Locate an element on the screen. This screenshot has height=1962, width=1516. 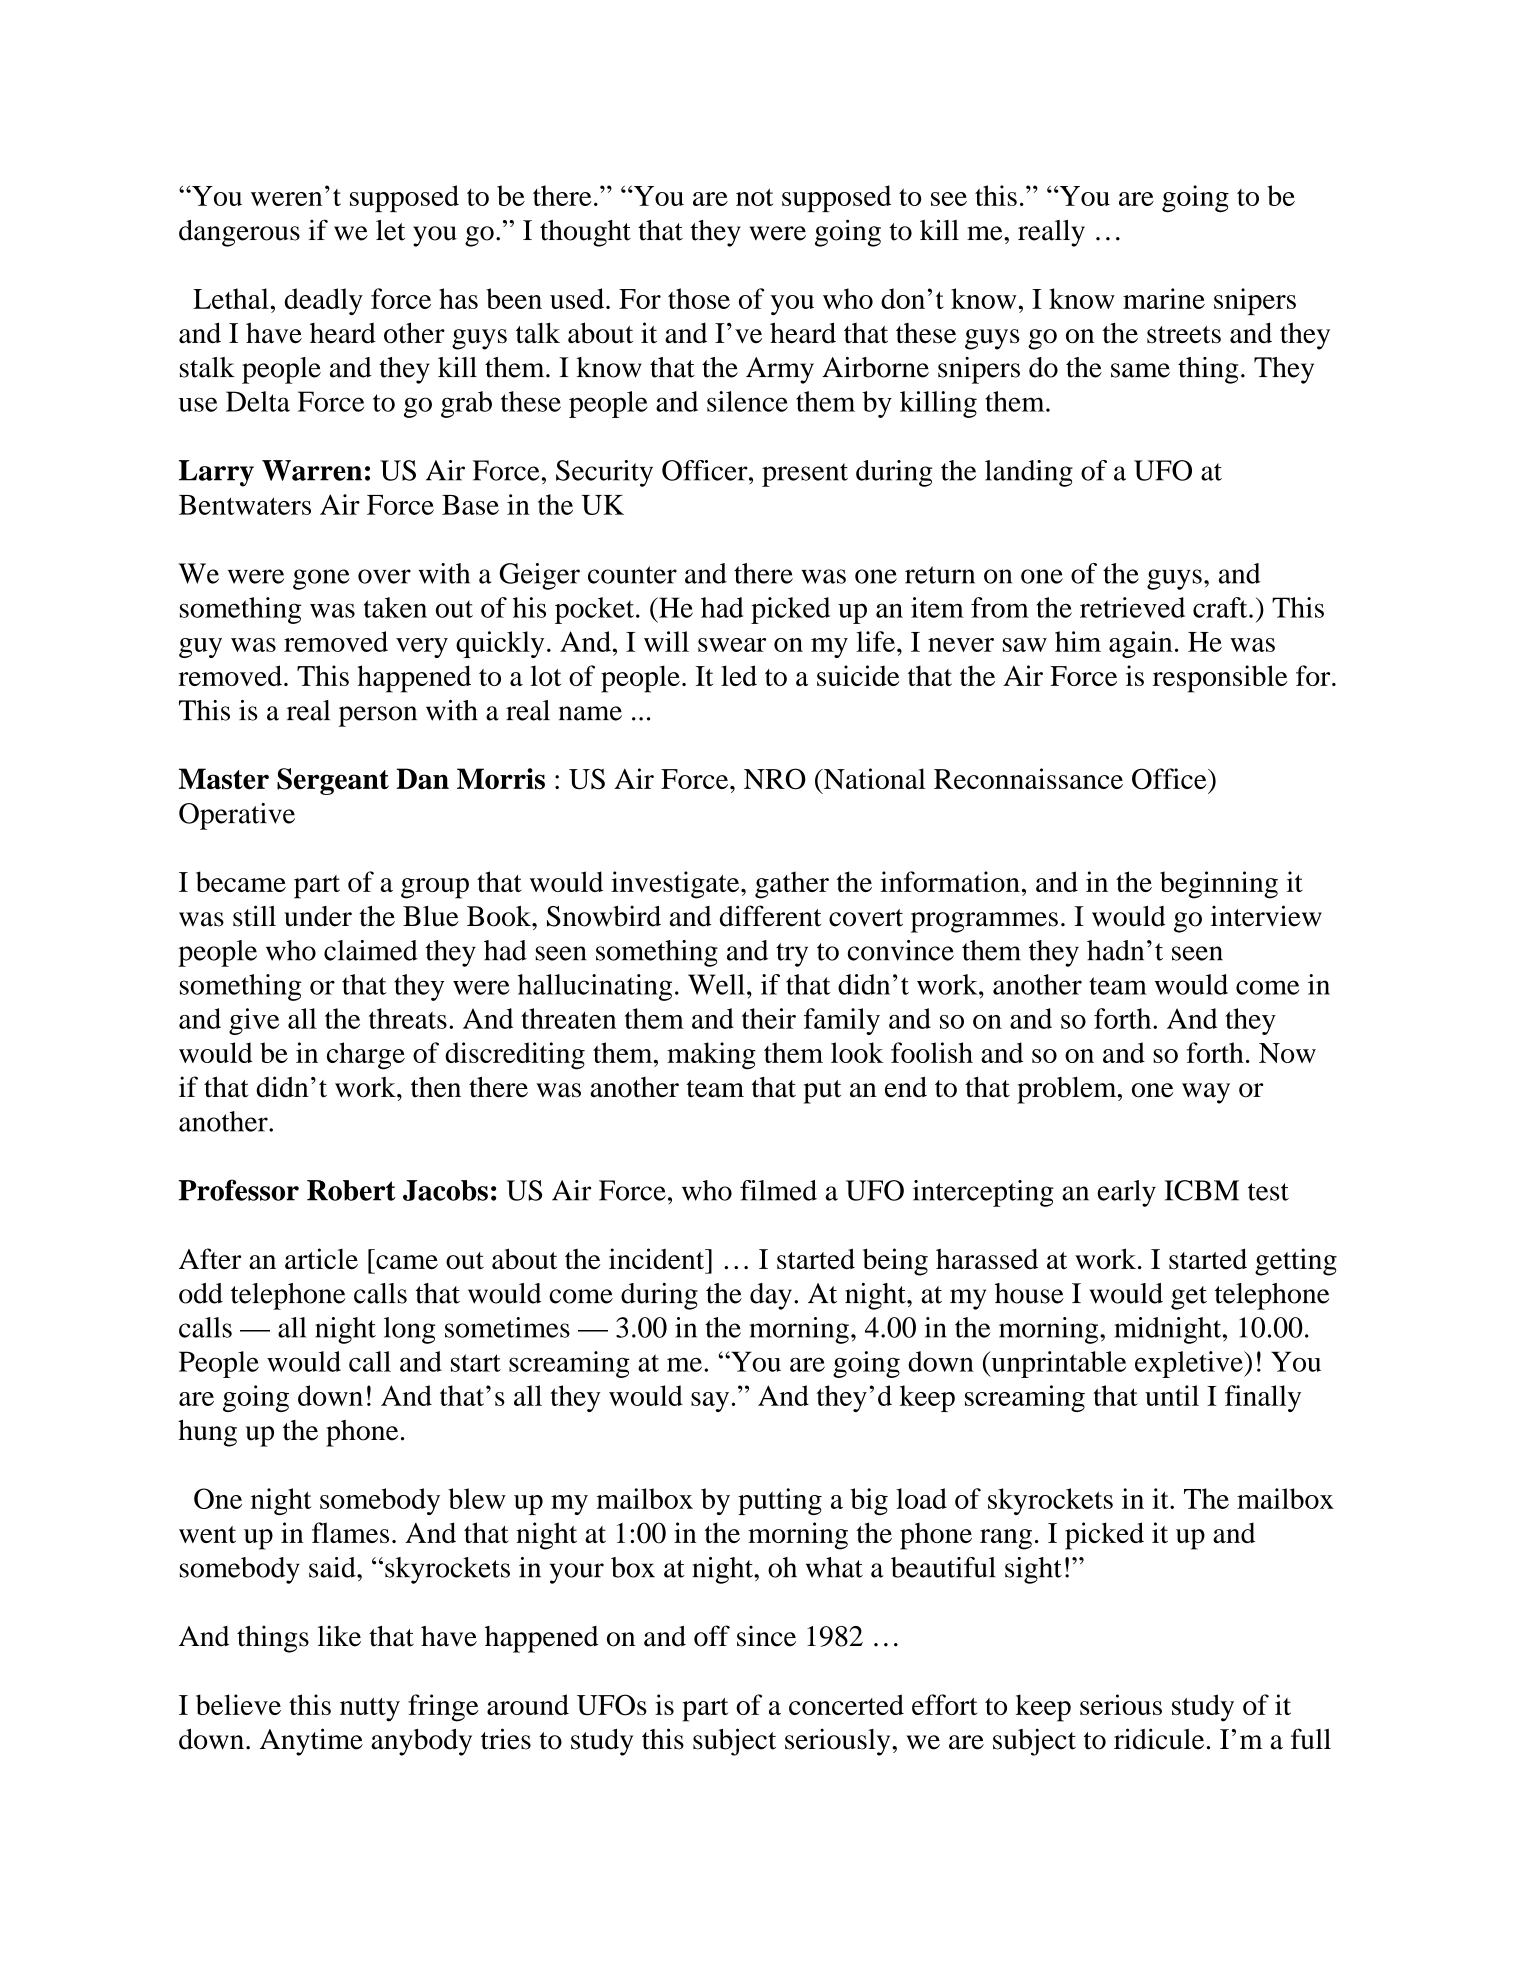
nutty is located at coordinates (370, 1710).
